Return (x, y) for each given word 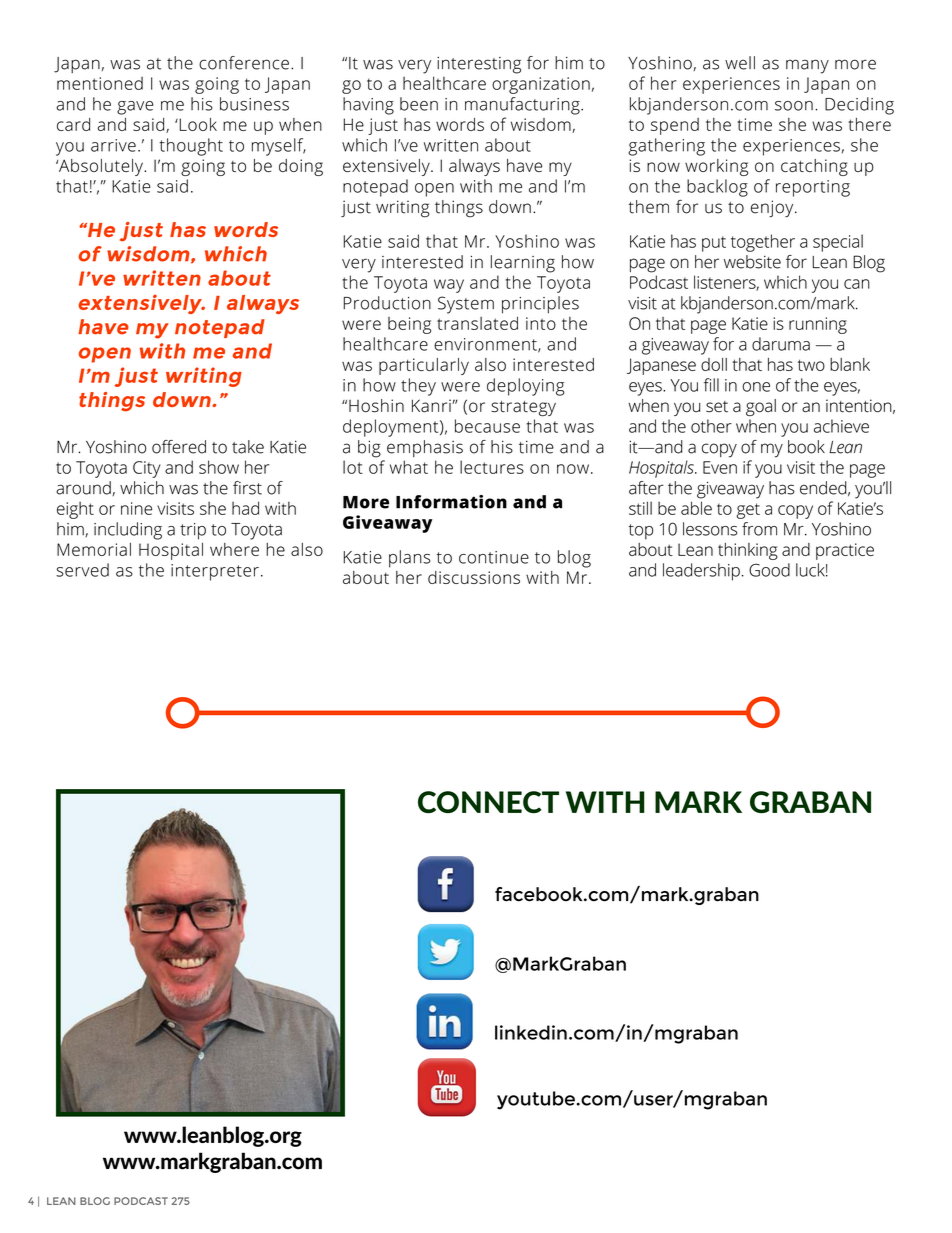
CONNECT (488, 802)
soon (794, 106)
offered (179, 447)
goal (761, 407)
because (487, 426)
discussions (474, 577)
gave (135, 108)
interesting (479, 65)
